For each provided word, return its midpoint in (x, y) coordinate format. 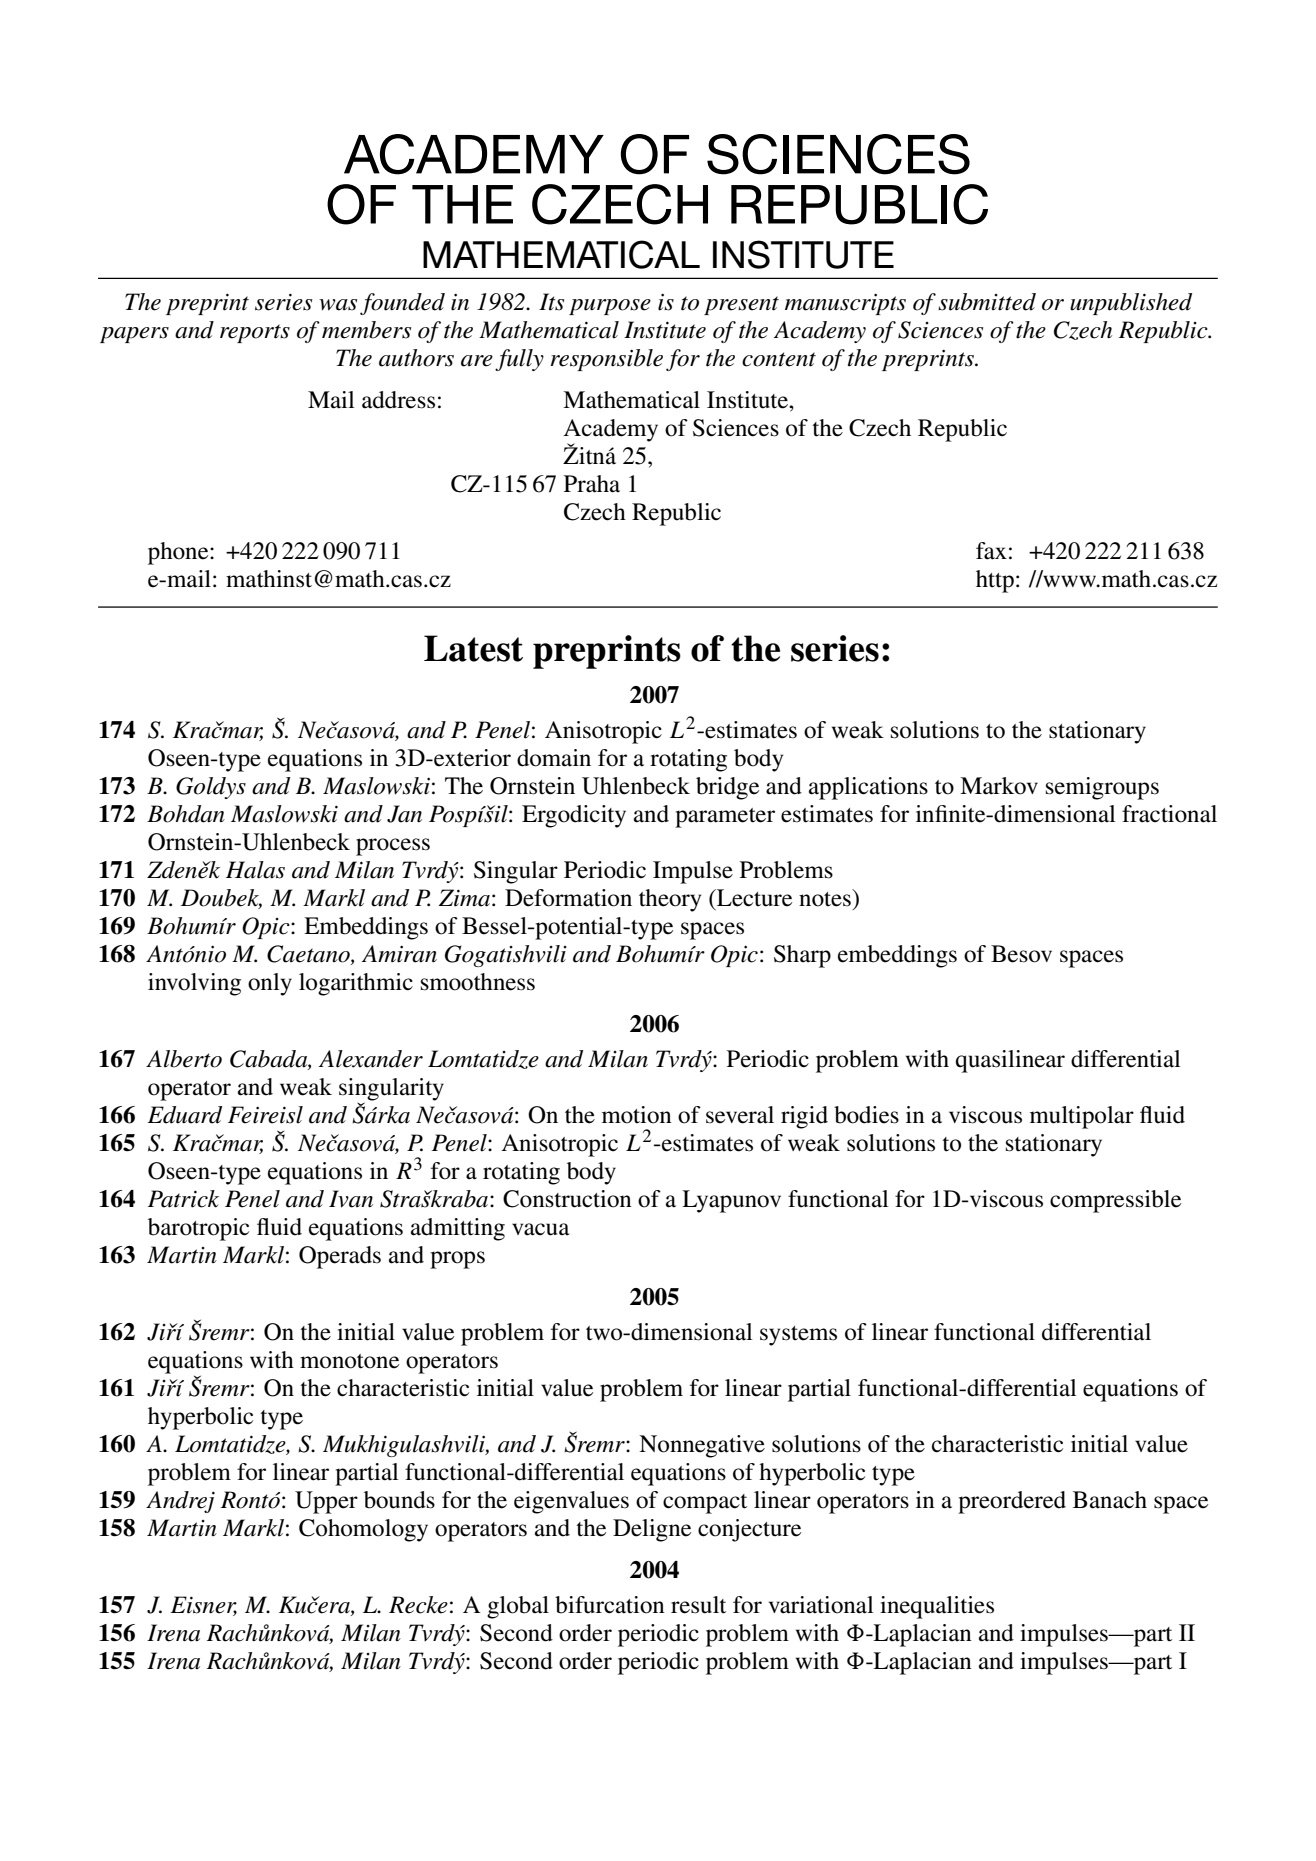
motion (637, 1115)
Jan (404, 814)
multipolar (1082, 1117)
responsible (606, 360)
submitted (987, 302)
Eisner (203, 1606)
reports (255, 333)
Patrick (183, 1199)
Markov (999, 786)
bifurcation (610, 1605)
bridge (727, 788)
